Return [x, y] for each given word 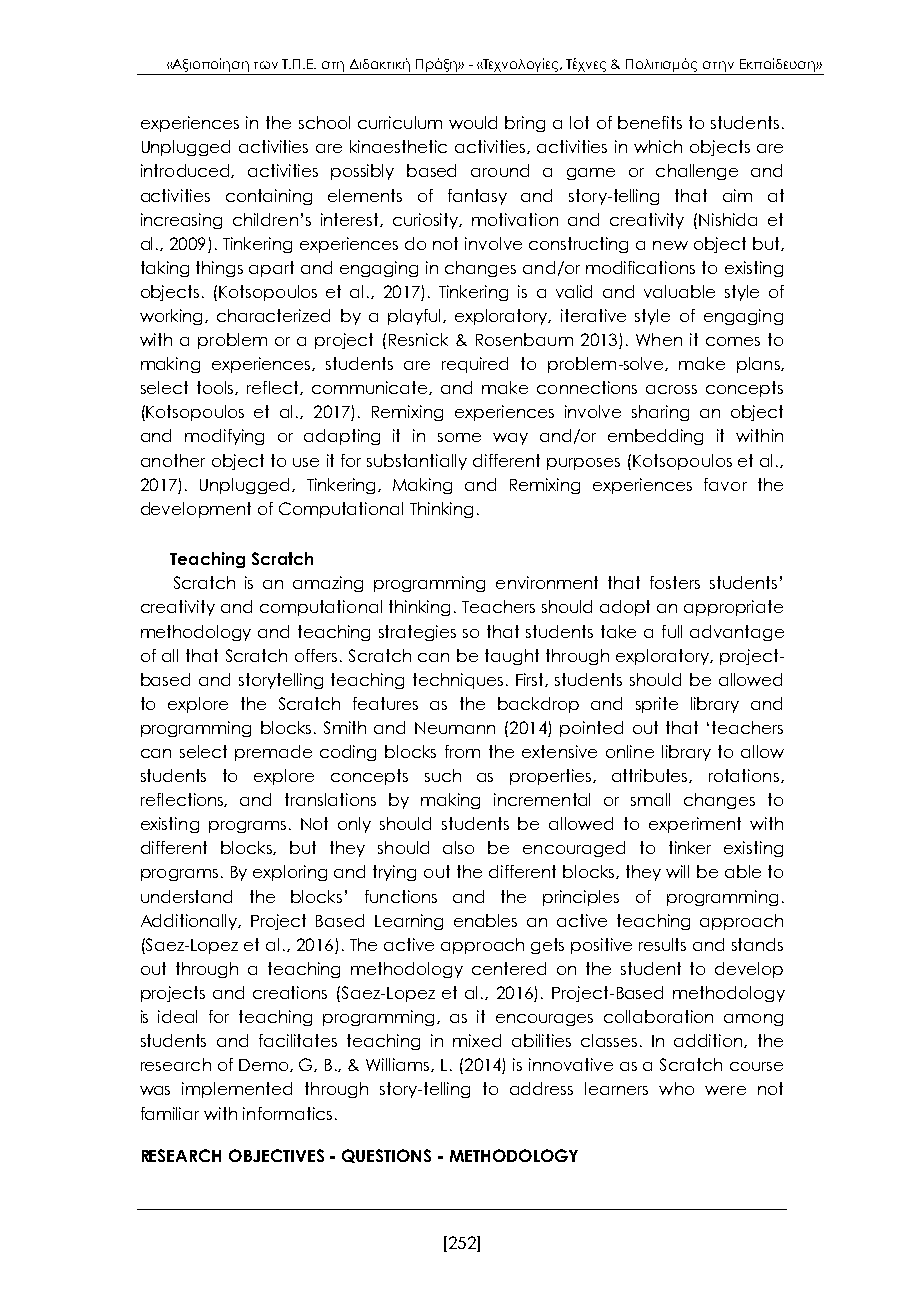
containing [269, 197]
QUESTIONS [386, 1156]
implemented [237, 1090]
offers [316, 655]
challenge [697, 172]
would [473, 122]
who [676, 1088]
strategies [417, 633]
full [672, 631]
